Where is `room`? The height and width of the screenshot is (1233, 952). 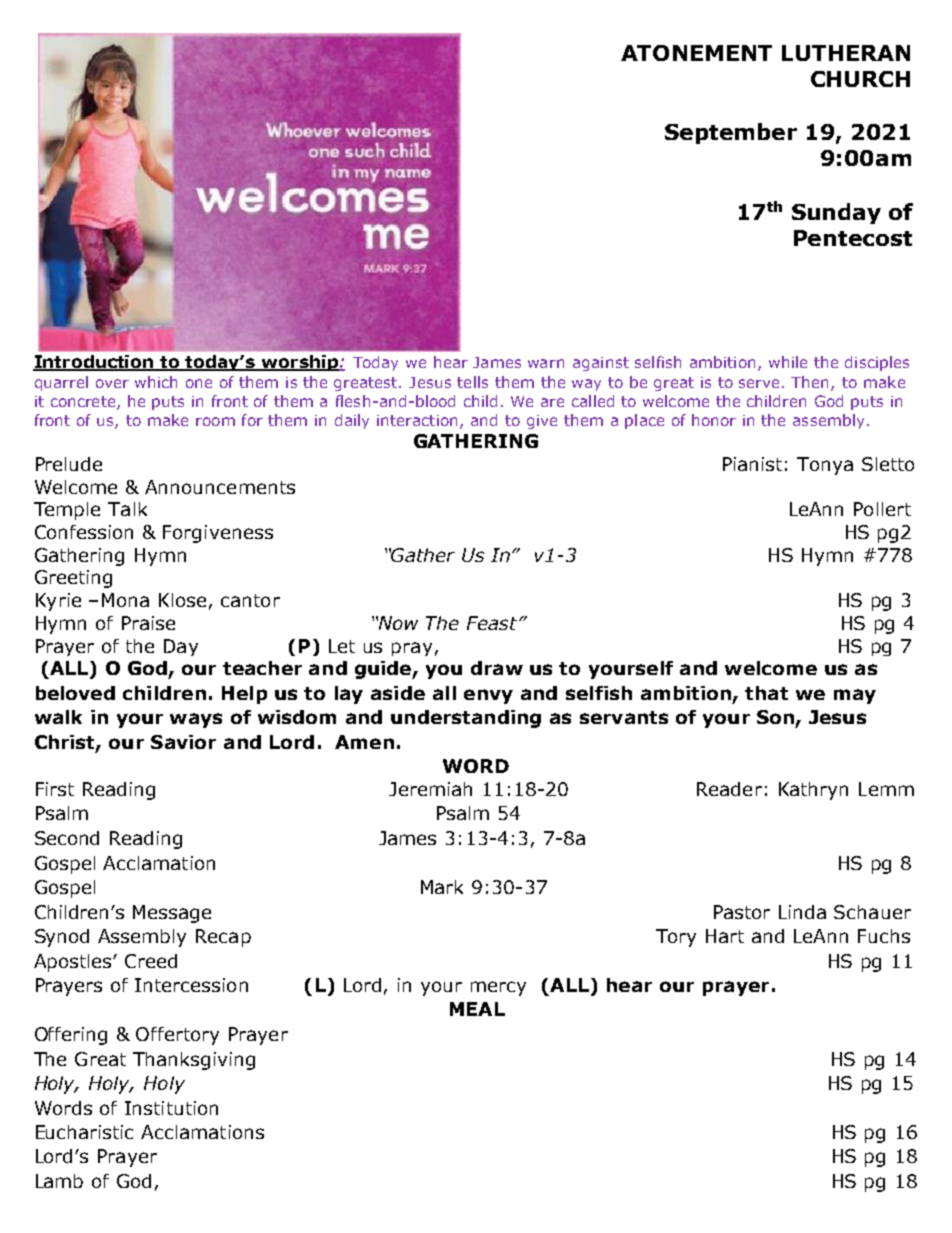 room is located at coordinates (215, 421).
